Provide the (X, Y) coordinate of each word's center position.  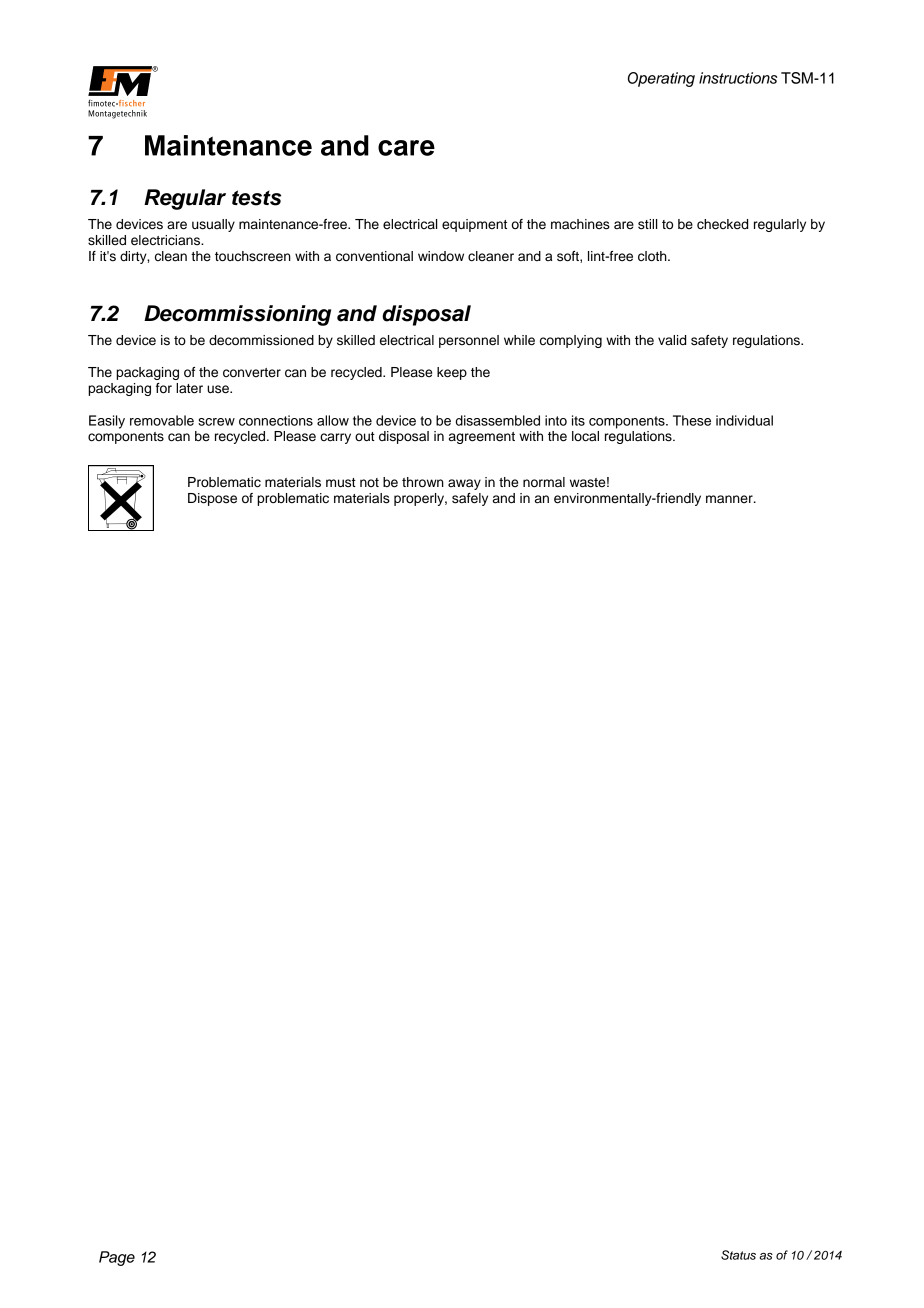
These (692, 420)
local (585, 436)
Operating (661, 79)
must (341, 483)
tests (256, 198)
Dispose (212, 499)
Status (738, 1255)
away (464, 484)
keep (452, 373)
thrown (423, 482)
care (406, 148)
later (189, 388)
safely (470, 499)
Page (117, 1258)
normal (544, 482)
